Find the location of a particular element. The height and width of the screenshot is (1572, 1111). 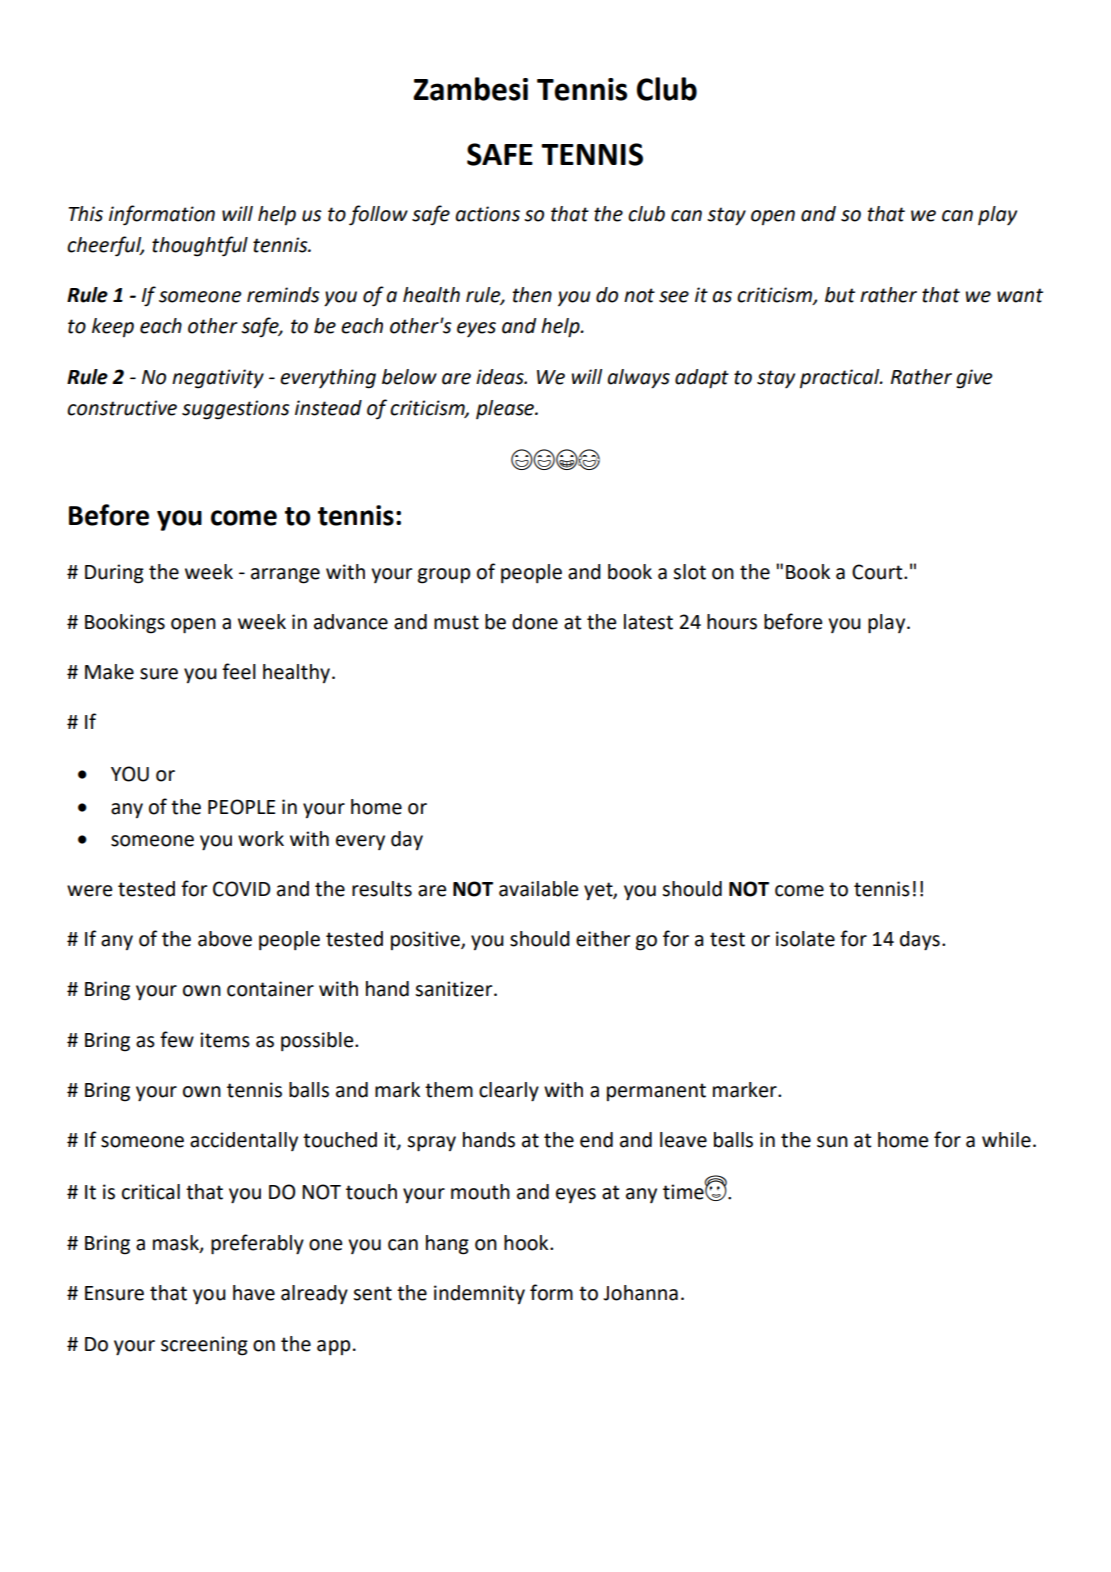

screening is located at coordinates (204, 1346).
